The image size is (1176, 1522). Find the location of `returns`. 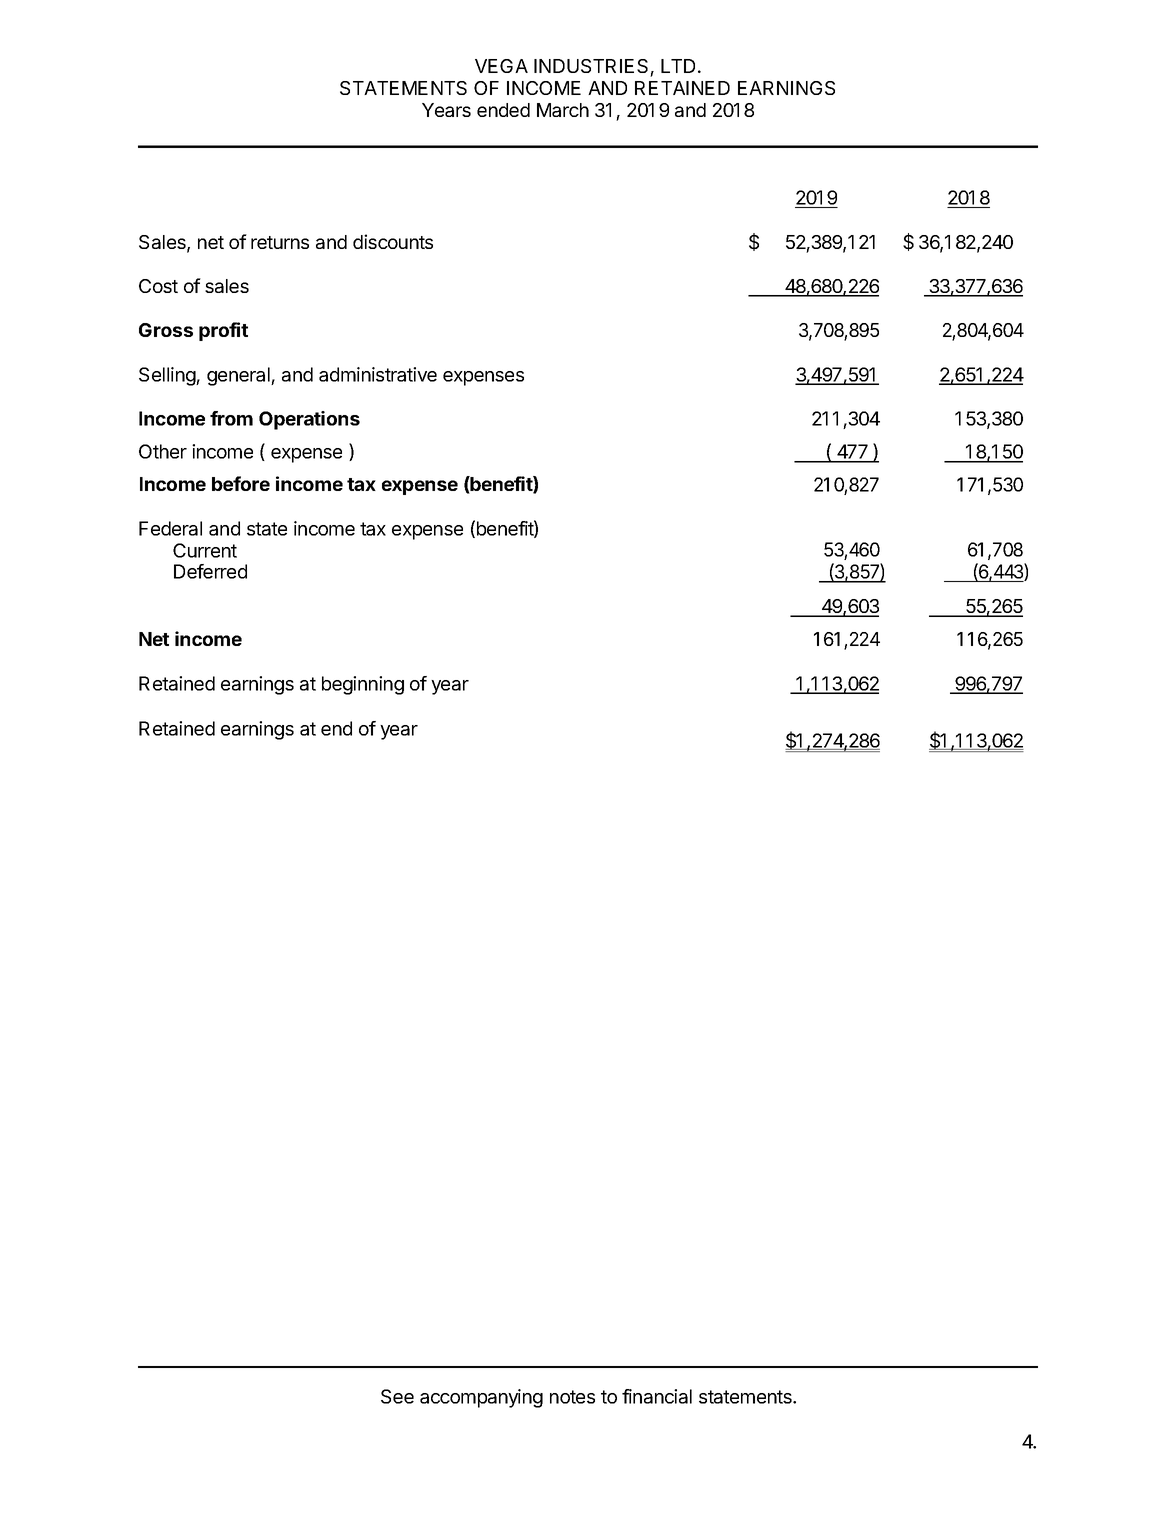

returns is located at coordinates (280, 242).
